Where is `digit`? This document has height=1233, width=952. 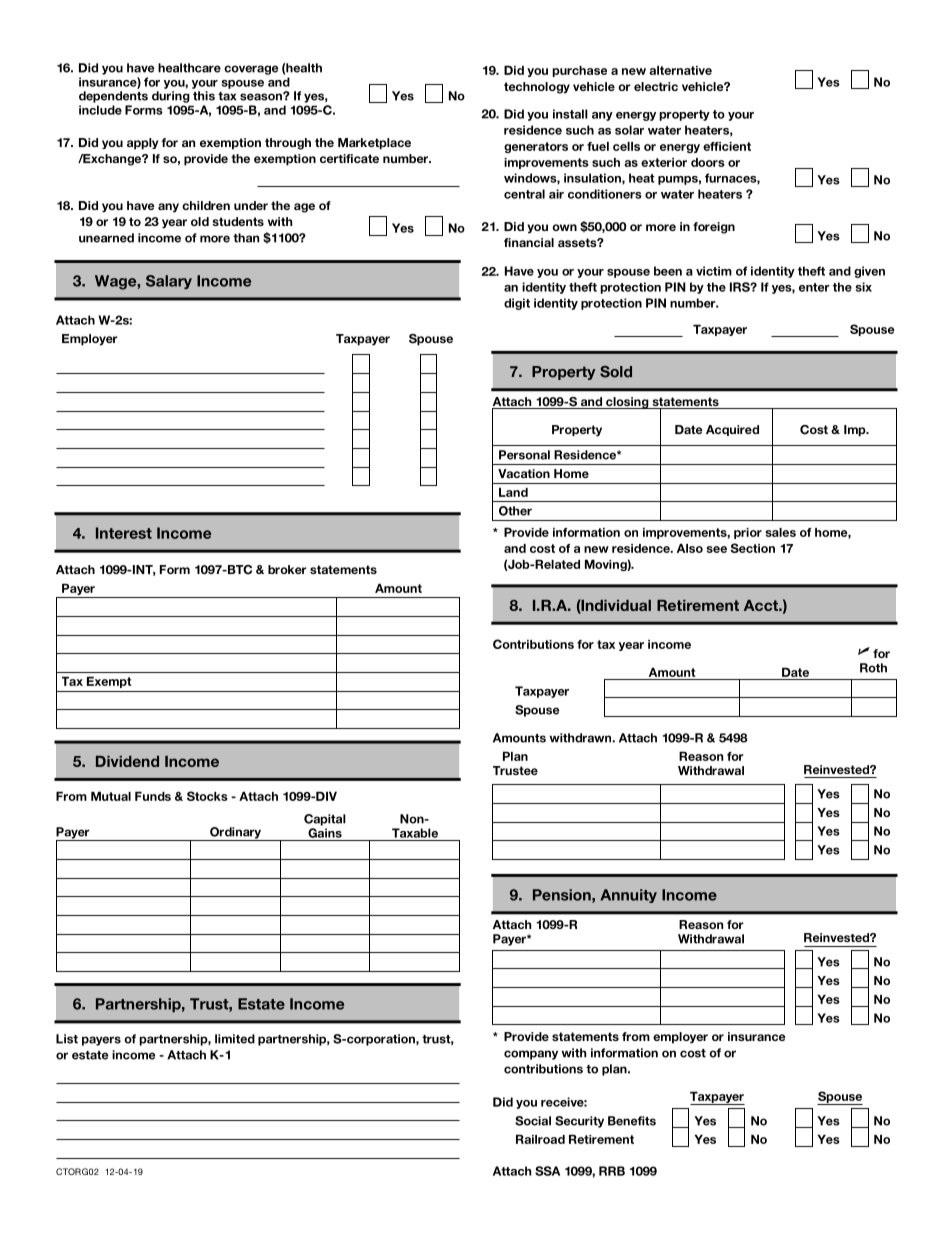
digit is located at coordinates (517, 304).
